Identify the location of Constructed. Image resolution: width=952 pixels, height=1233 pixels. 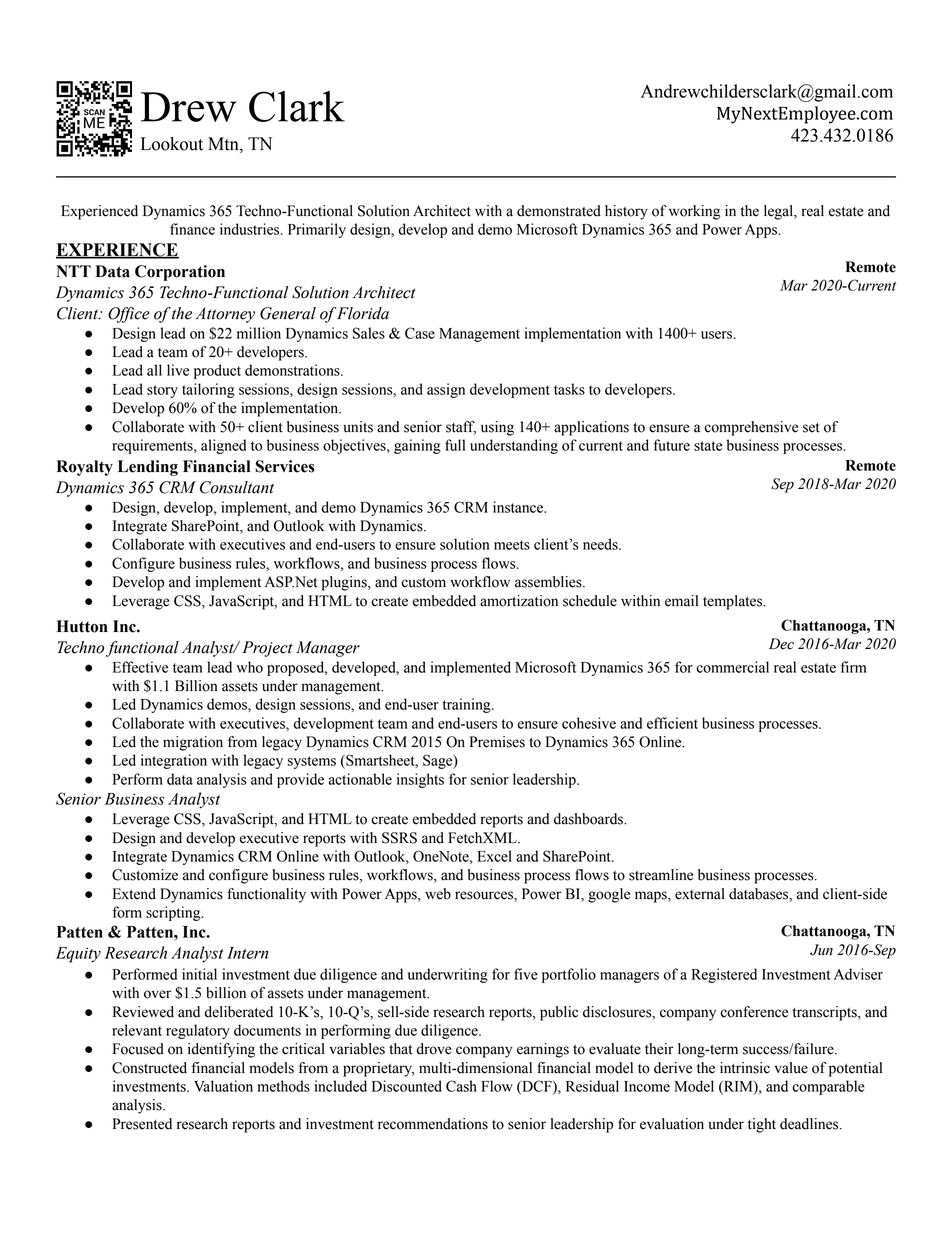
(149, 1068).
